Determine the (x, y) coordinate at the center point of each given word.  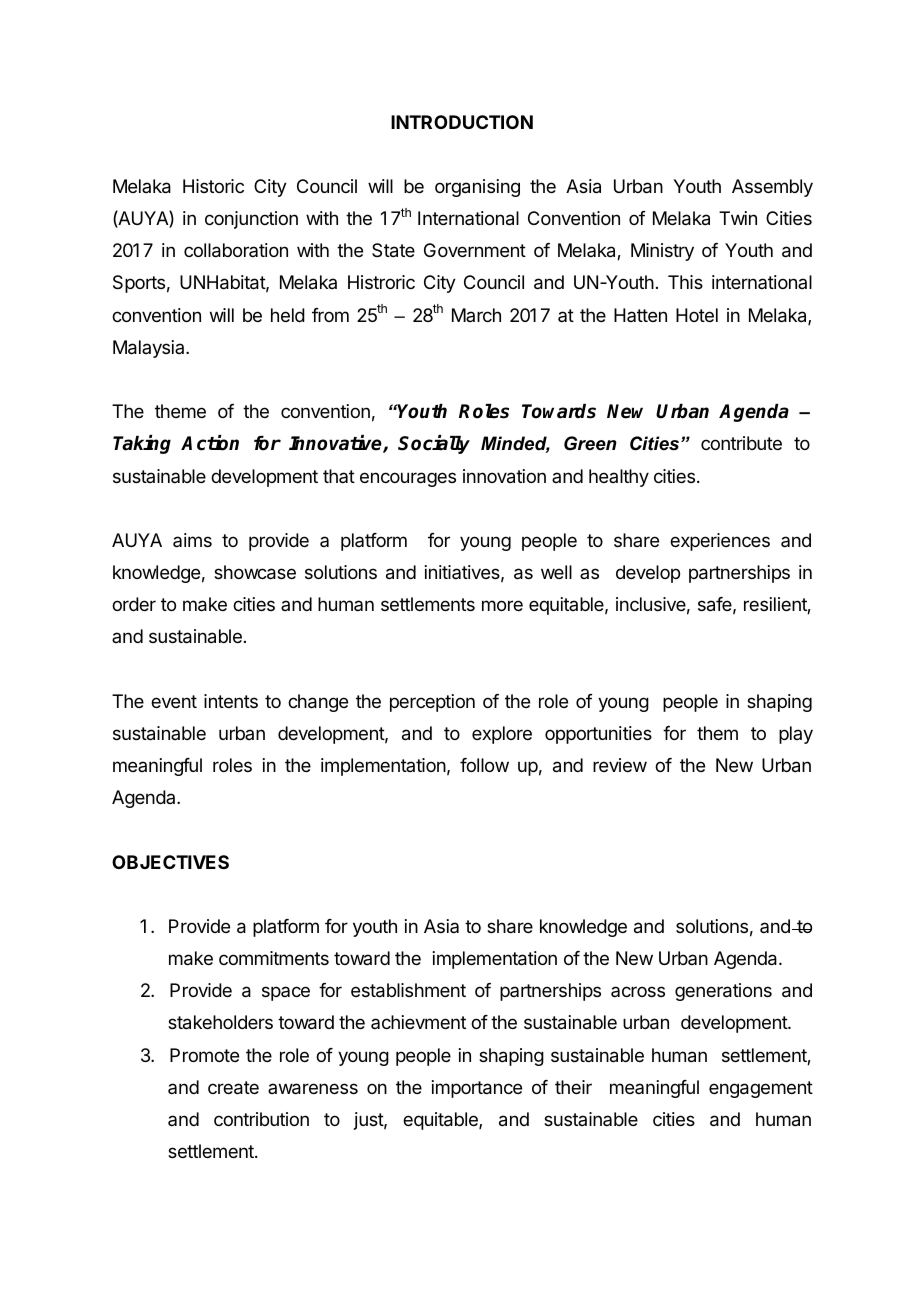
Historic (213, 186)
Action (210, 443)
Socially (434, 444)
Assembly (772, 188)
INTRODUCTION (462, 122)
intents (231, 701)
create (233, 1088)
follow (484, 765)
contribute (741, 443)
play (796, 735)
